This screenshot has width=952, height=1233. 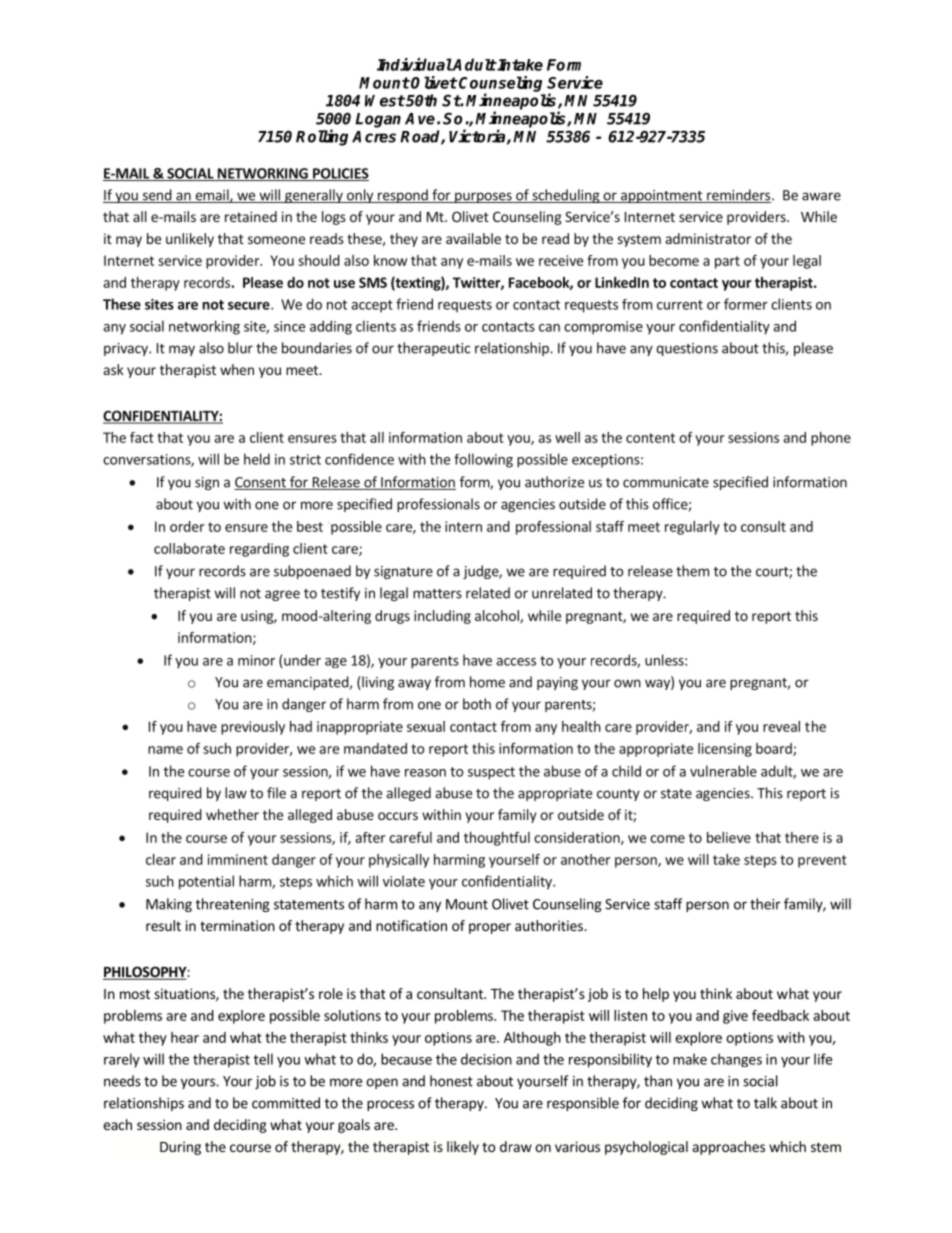 What do you see at coordinates (738, 196) in the screenshot?
I see `reminders` at bounding box center [738, 196].
